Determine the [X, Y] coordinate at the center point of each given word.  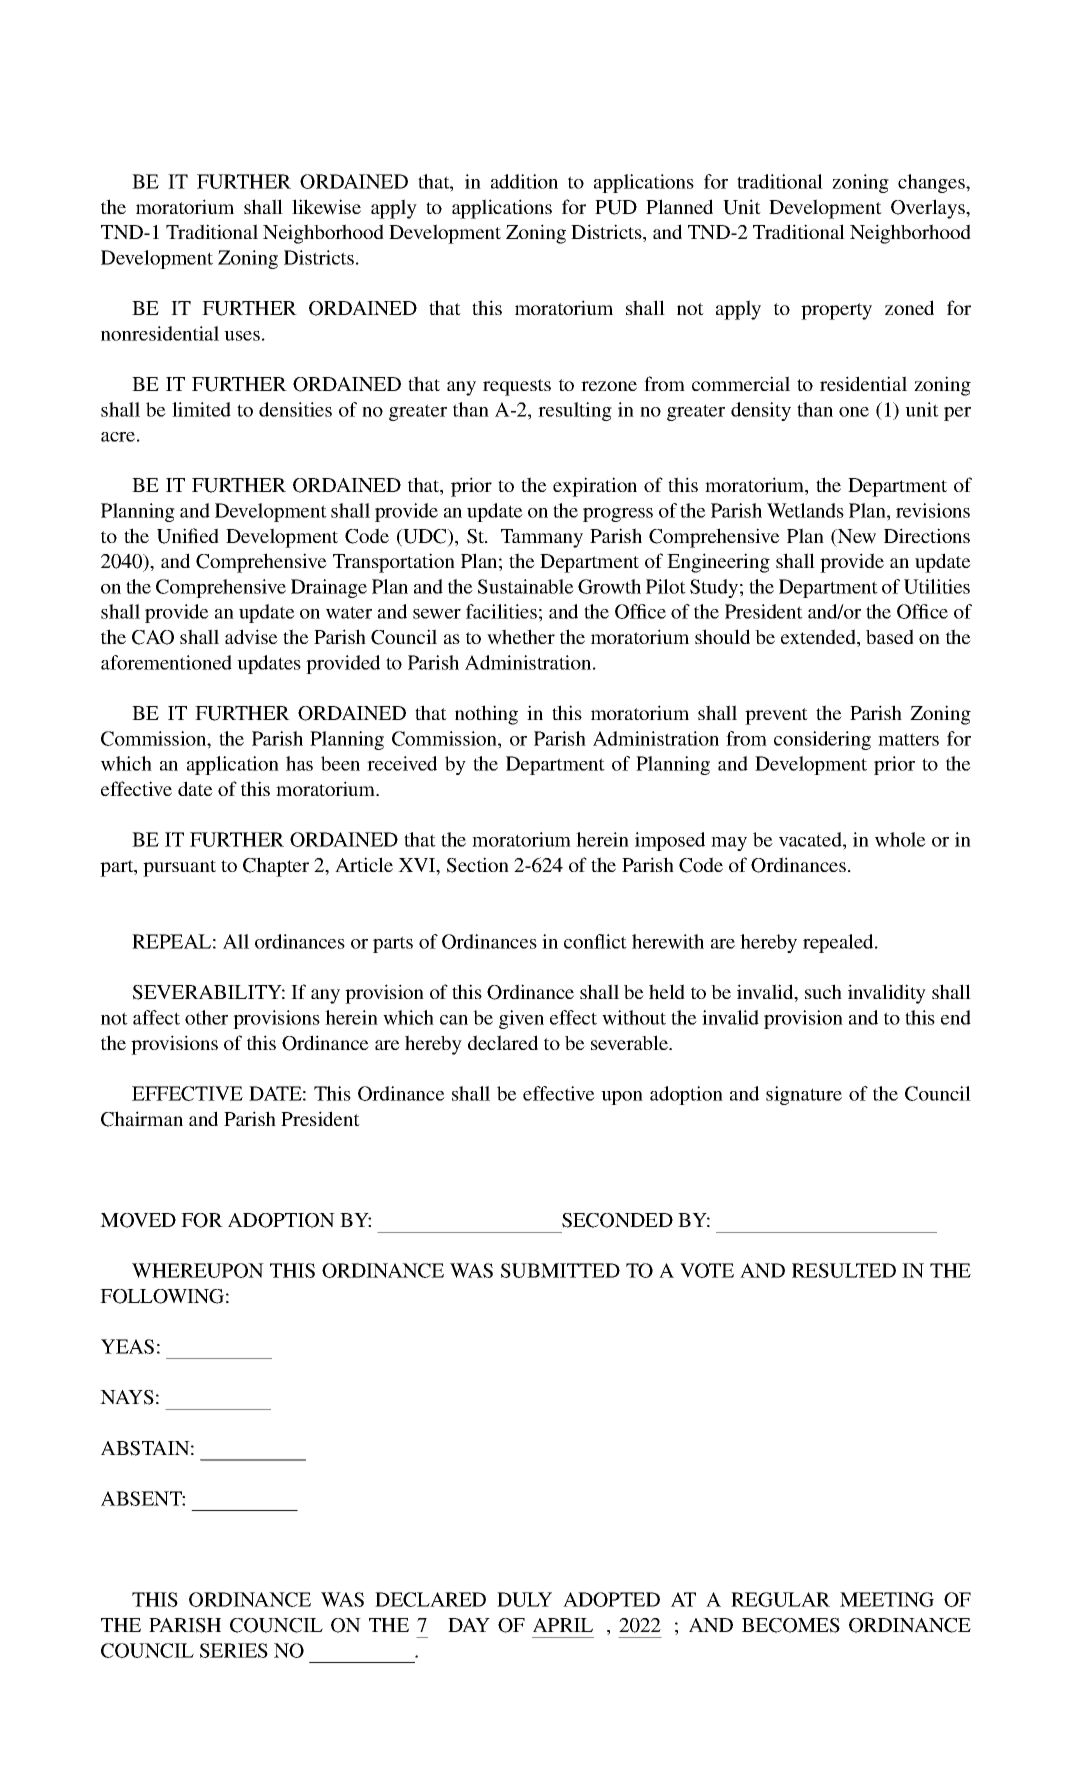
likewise [326, 207]
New [856, 536]
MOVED [138, 1220]
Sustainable [526, 586]
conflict [595, 941]
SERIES [234, 1650]
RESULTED [844, 1270]
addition [524, 181]
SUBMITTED [560, 1270]
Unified [188, 536]
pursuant [179, 868]
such [823, 991]
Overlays [929, 209]
